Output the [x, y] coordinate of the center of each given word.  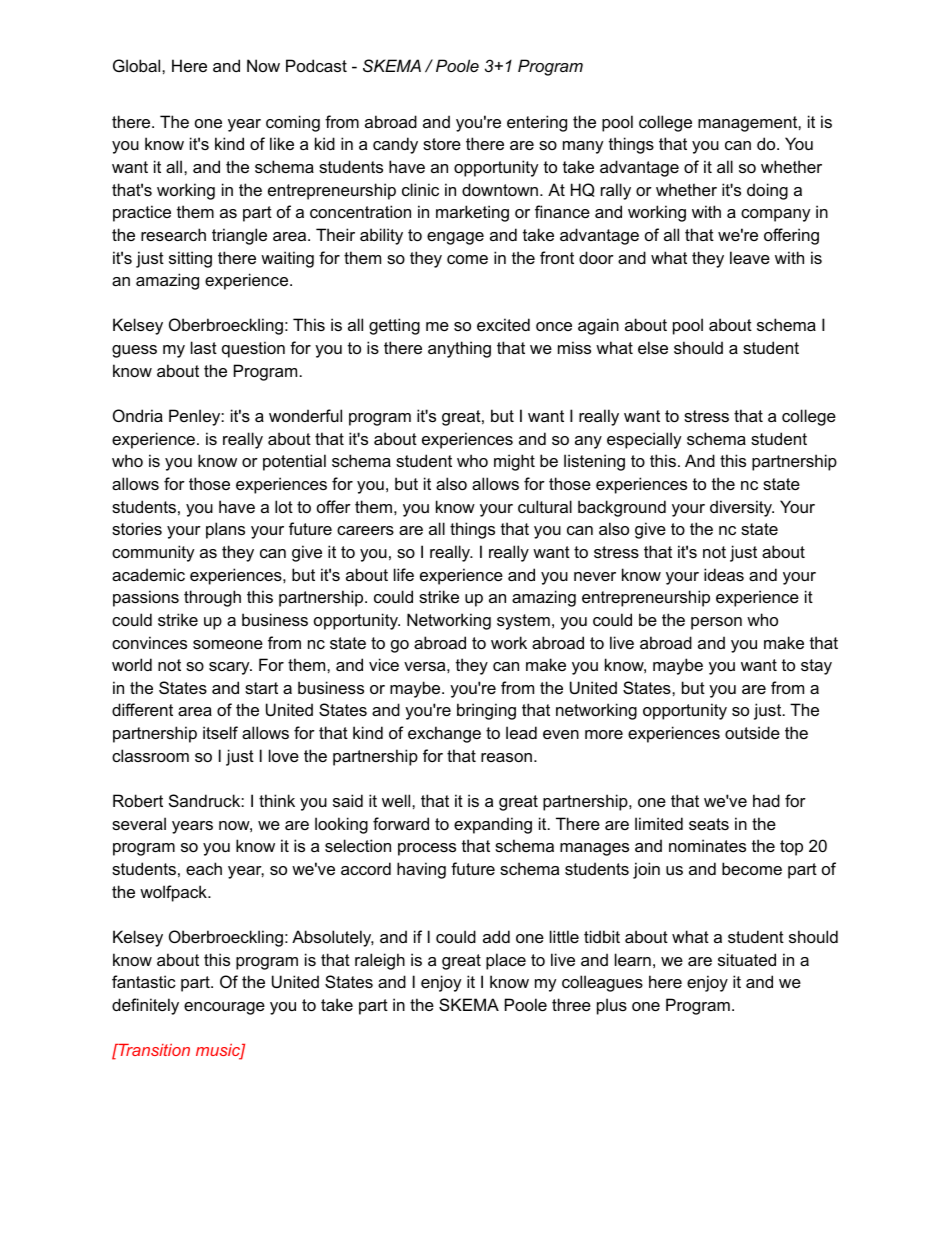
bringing [486, 711]
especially [644, 440]
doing [767, 191]
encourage [224, 1008]
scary [230, 668]
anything [459, 349]
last [204, 347]
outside [752, 732]
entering [537, 123]
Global [138, 65]
